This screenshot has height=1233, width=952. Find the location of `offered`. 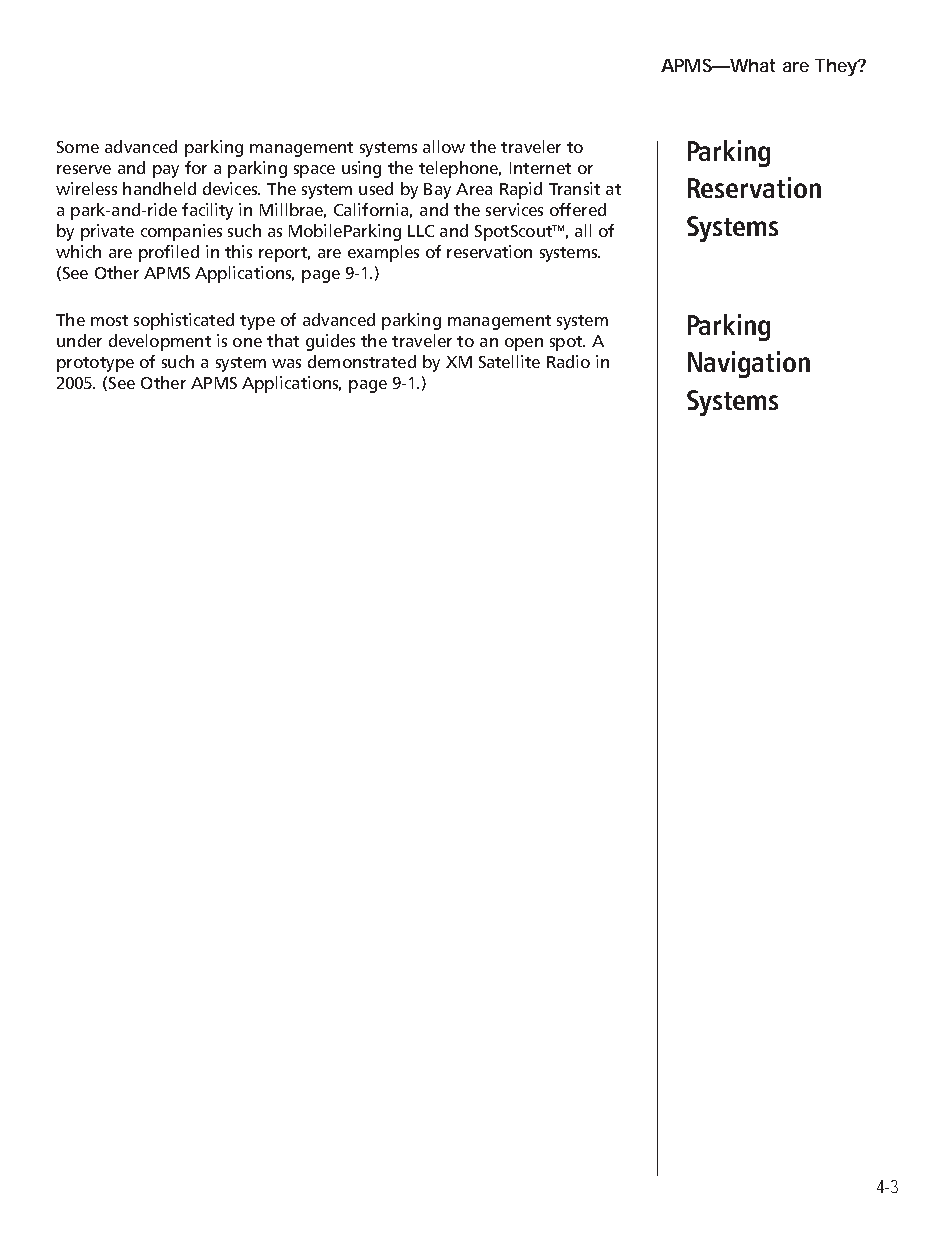

offered is located at coordinates (578, 209).
